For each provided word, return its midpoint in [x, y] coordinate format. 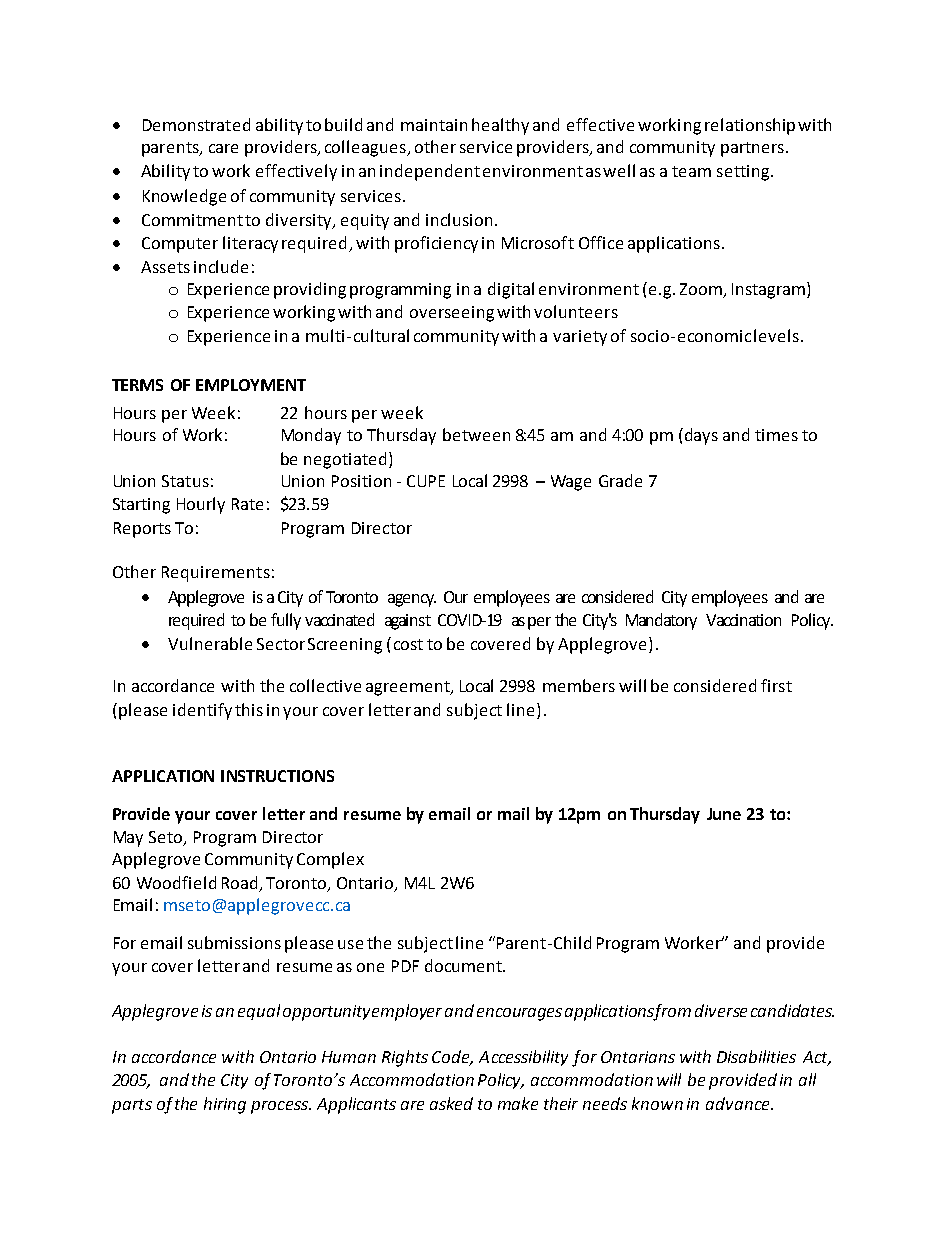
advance [739, 1103]
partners [752, 149]
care [223, 148]
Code [452, 1058]
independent [430, 172]
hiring [225, 1105]
